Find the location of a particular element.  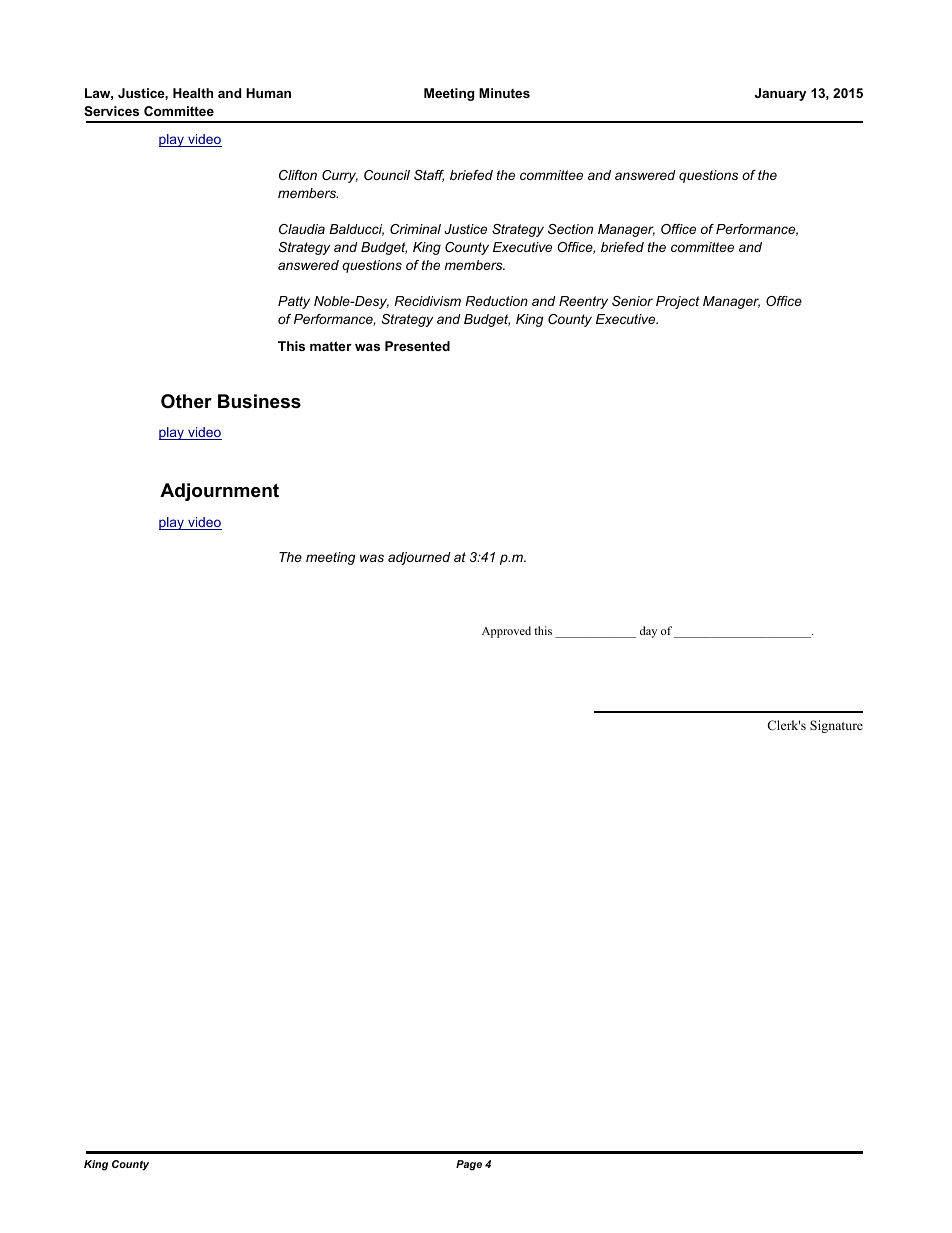

Signature is located at coordinates (836, 726).
